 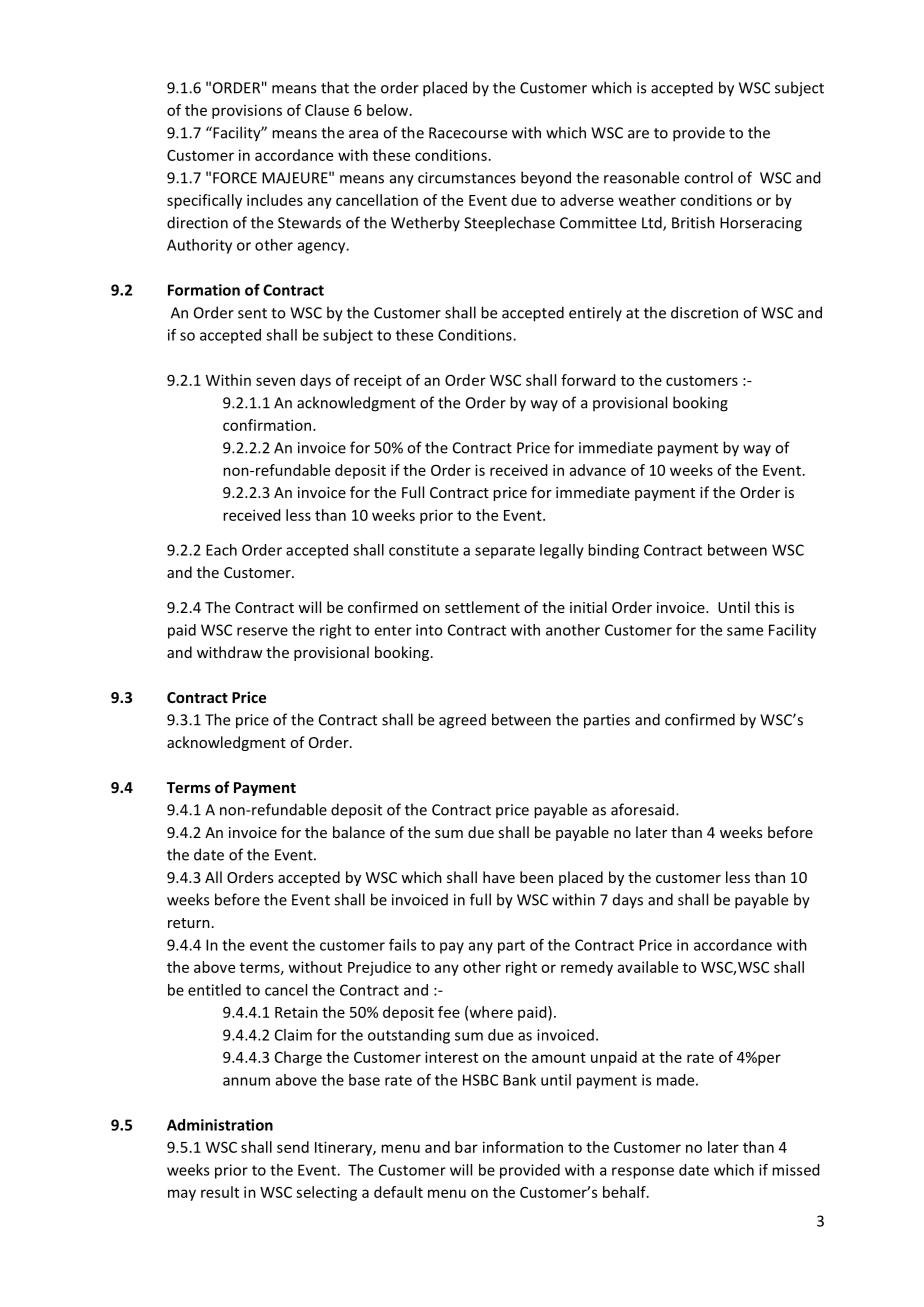 What do you see at coordinates (189, 923) in the screenshot?
I see `return` at bounding box center [189, 923].
